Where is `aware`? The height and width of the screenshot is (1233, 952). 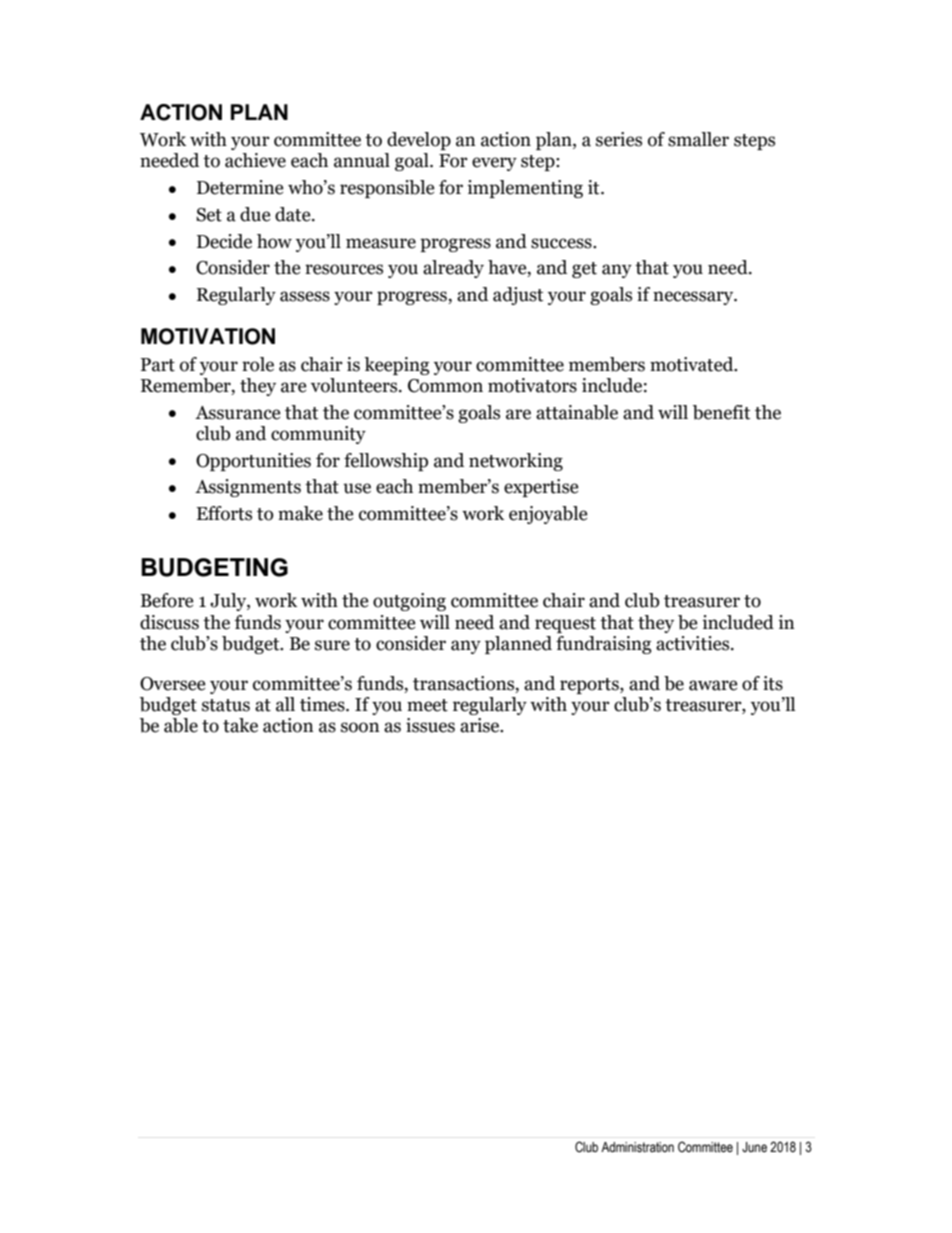
aware is located at coordinates (713, 685).
